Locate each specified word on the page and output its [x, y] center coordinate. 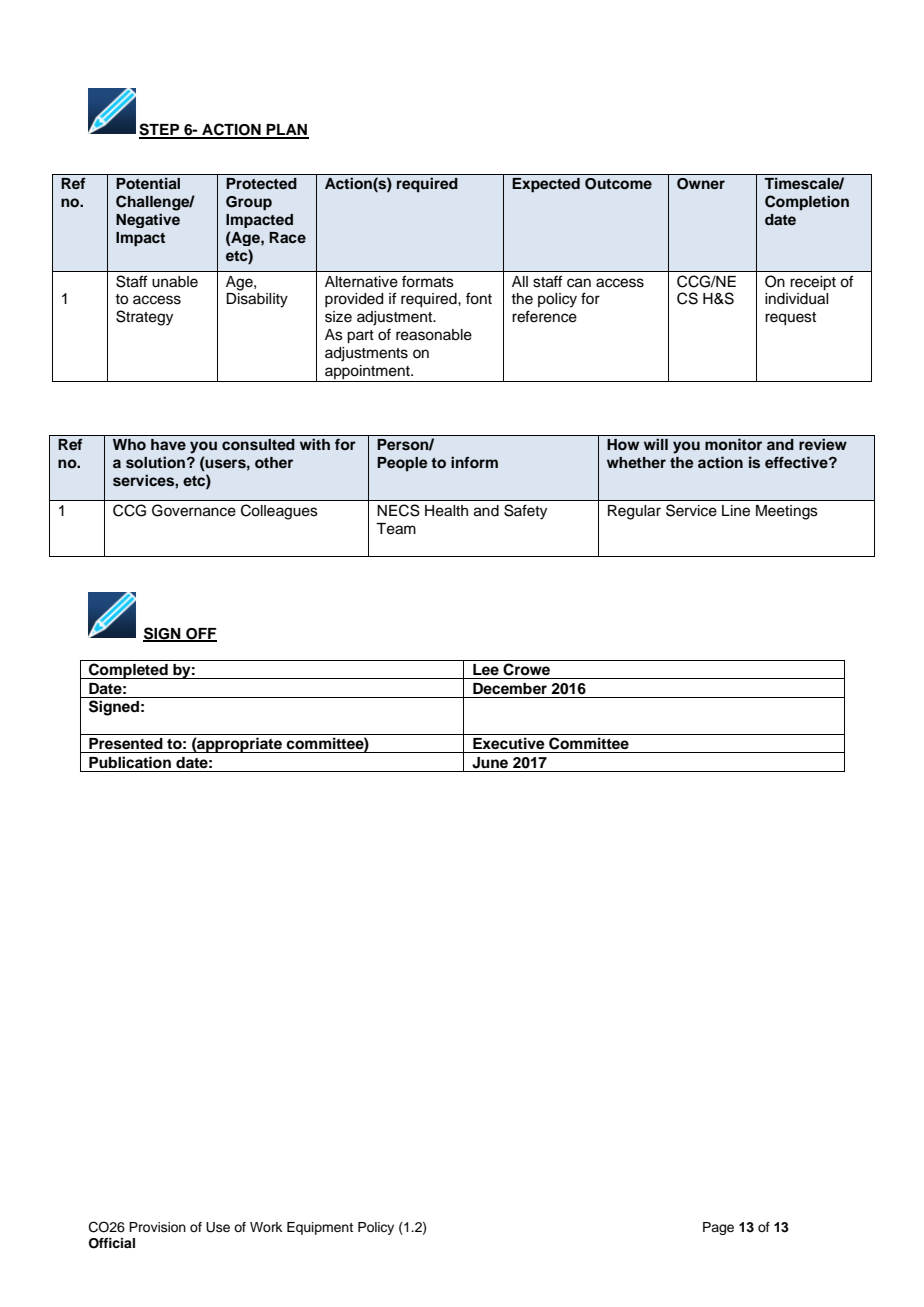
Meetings [787, 512]
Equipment [320, 1228]
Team [396, 529]
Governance [194, 510]
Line [736, 511]
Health [446, 511]
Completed [128, 671]
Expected [546, 185]
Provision [157, 1227]
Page [718, 1228]
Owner [701, 184]
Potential [148, 183]
